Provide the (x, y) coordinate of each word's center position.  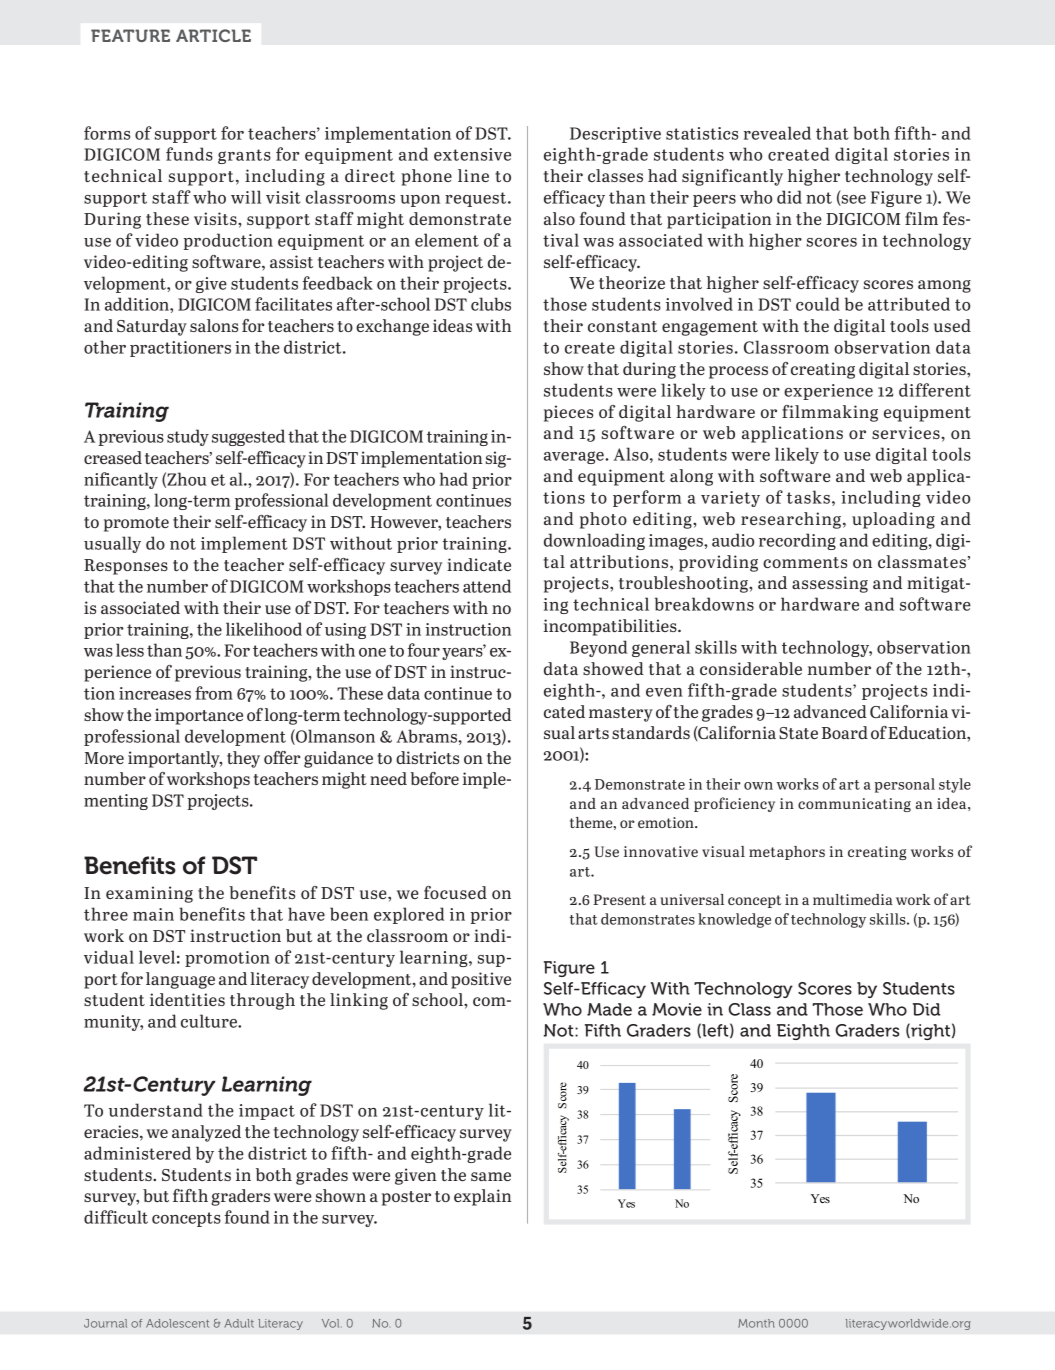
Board (845, 732)
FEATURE (130, 35)
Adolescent (177, 1323)
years (463, 653)
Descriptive (615, 135)
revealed (777, 133)
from (214, 693)
